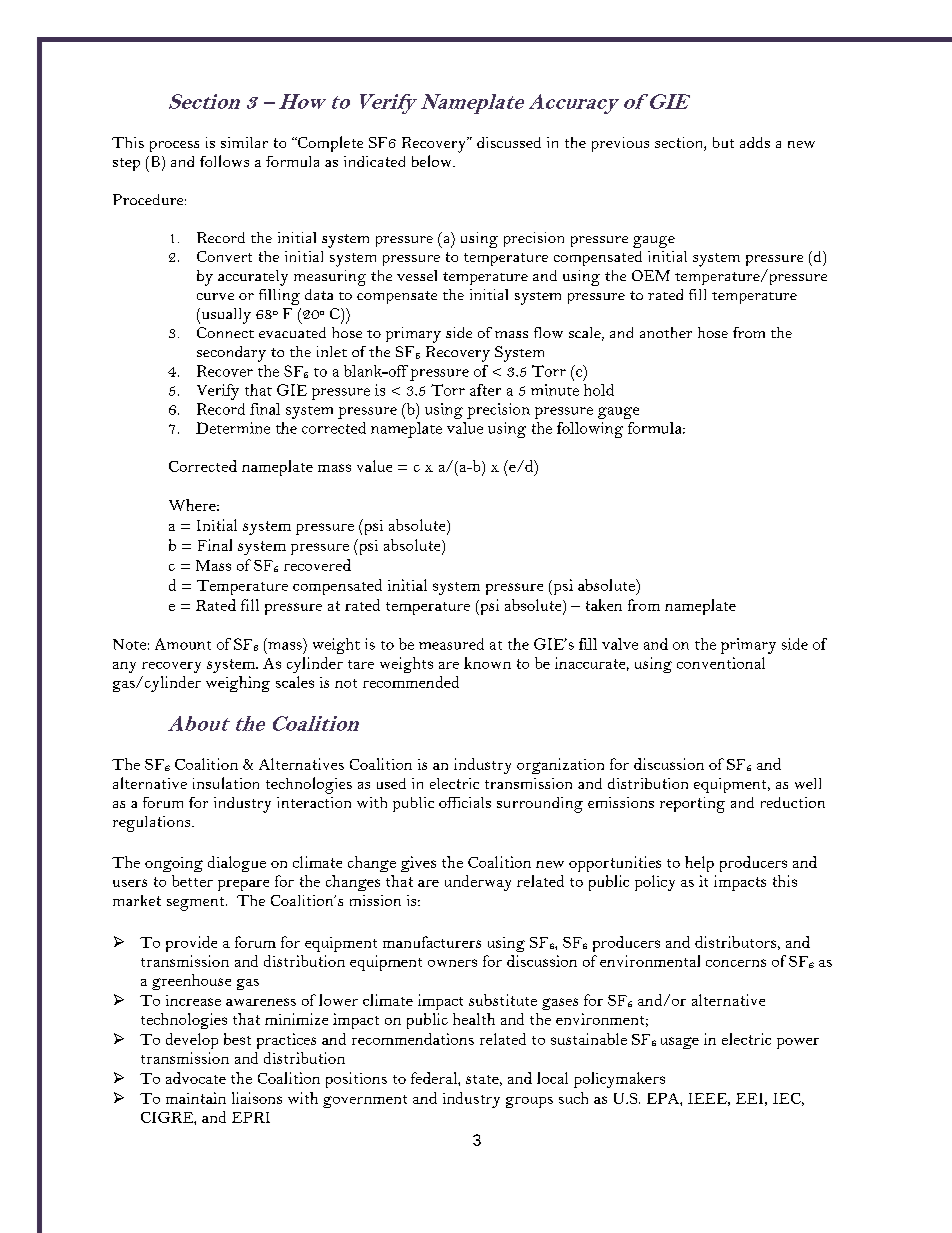 The height and width of the page is (1233, 952). Describe the element at coordinates (755, 142) in the page. I see `adds` at that location.
